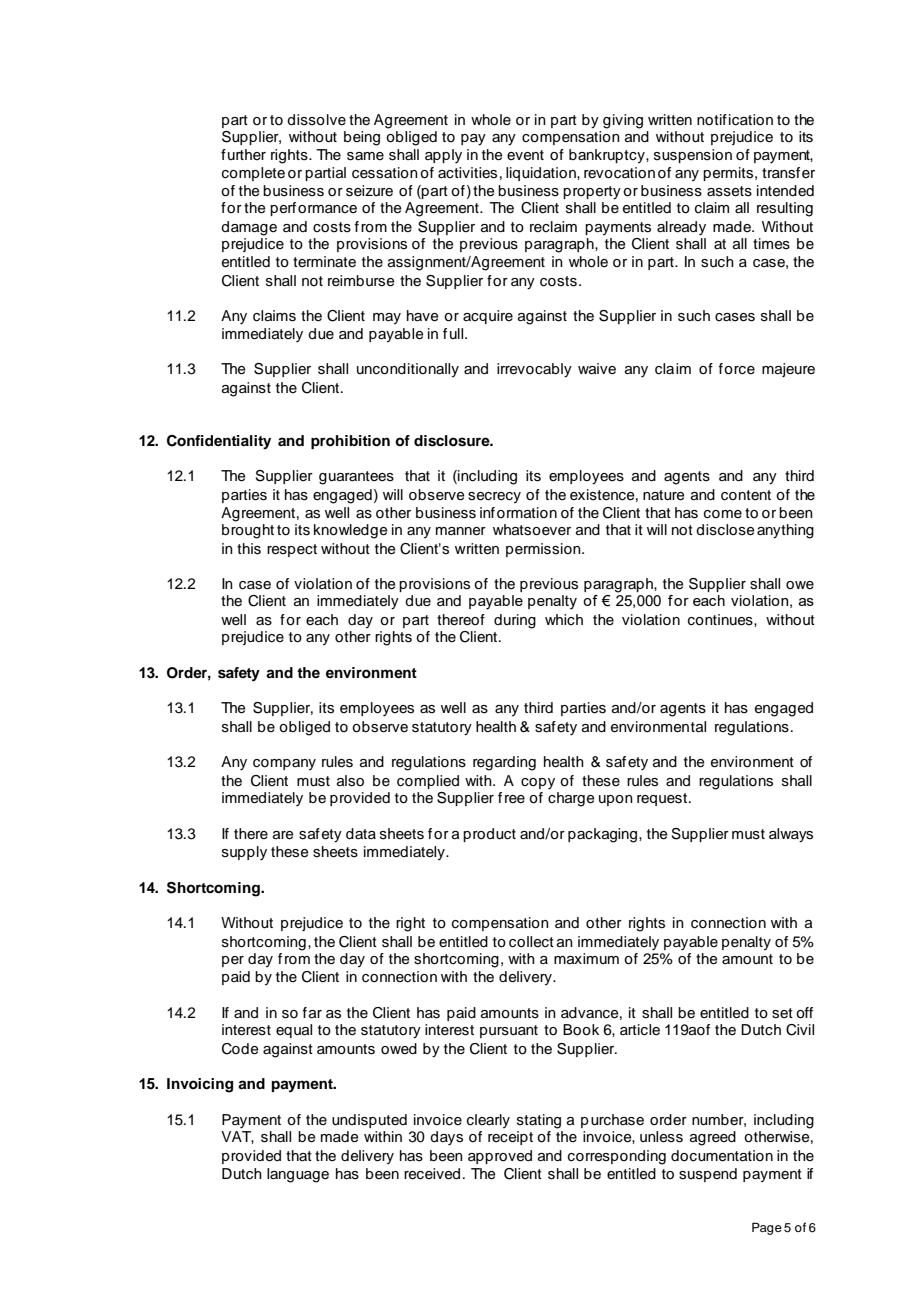 The width and height of the screenshot is (924, 1308). What do you see at coordinates (534, 370) in the screenshot?
I see `irrevocably` at bounding box center [534, 370].
